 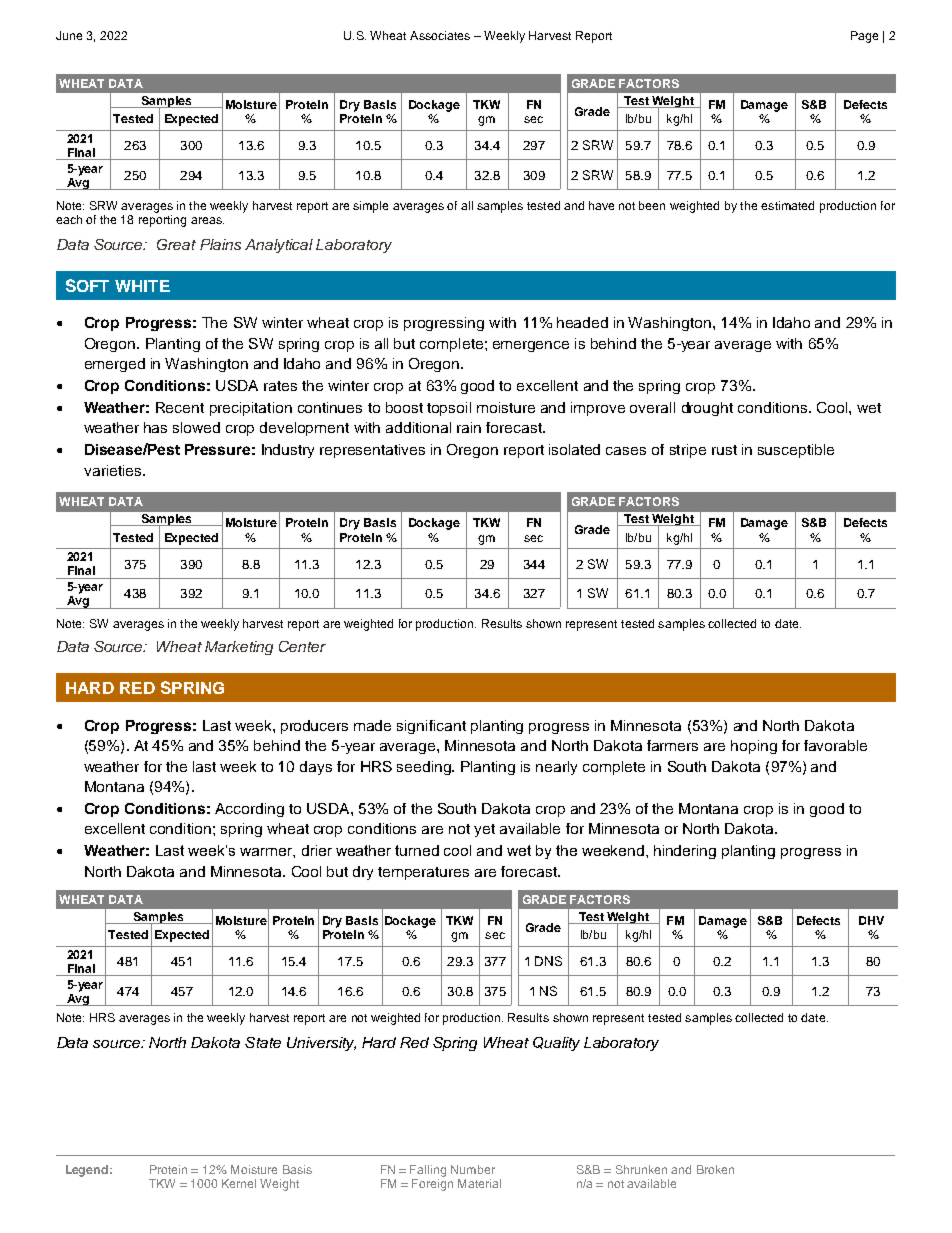 I want to click on Number, so click(x=473, y=1169).
